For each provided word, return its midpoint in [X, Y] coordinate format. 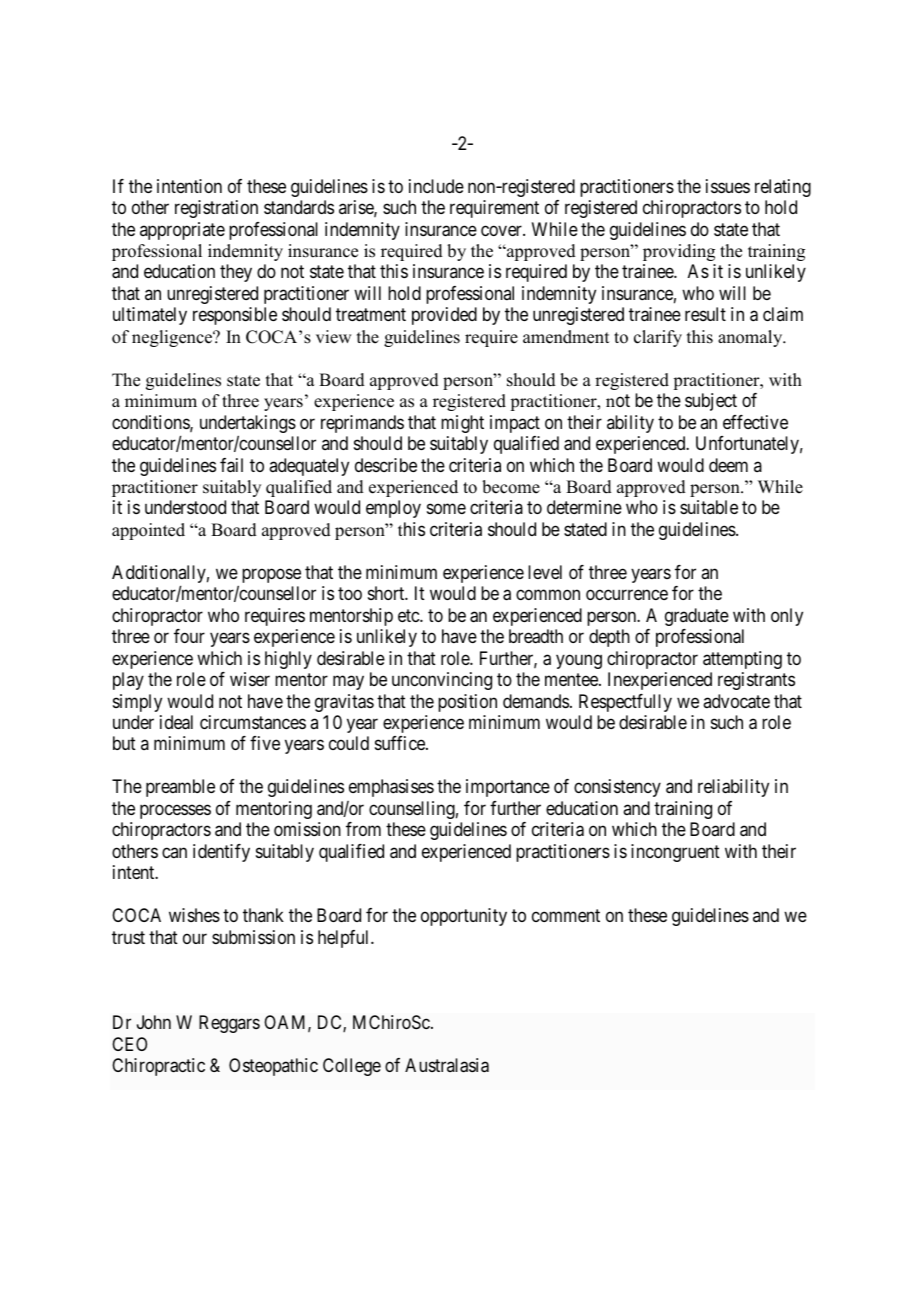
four [189, 636]
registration [216, 209]
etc [409, 615]
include [436, 186]
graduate [697, 617]
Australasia [447, 1065]
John [154, 1022]
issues [728, 186]
